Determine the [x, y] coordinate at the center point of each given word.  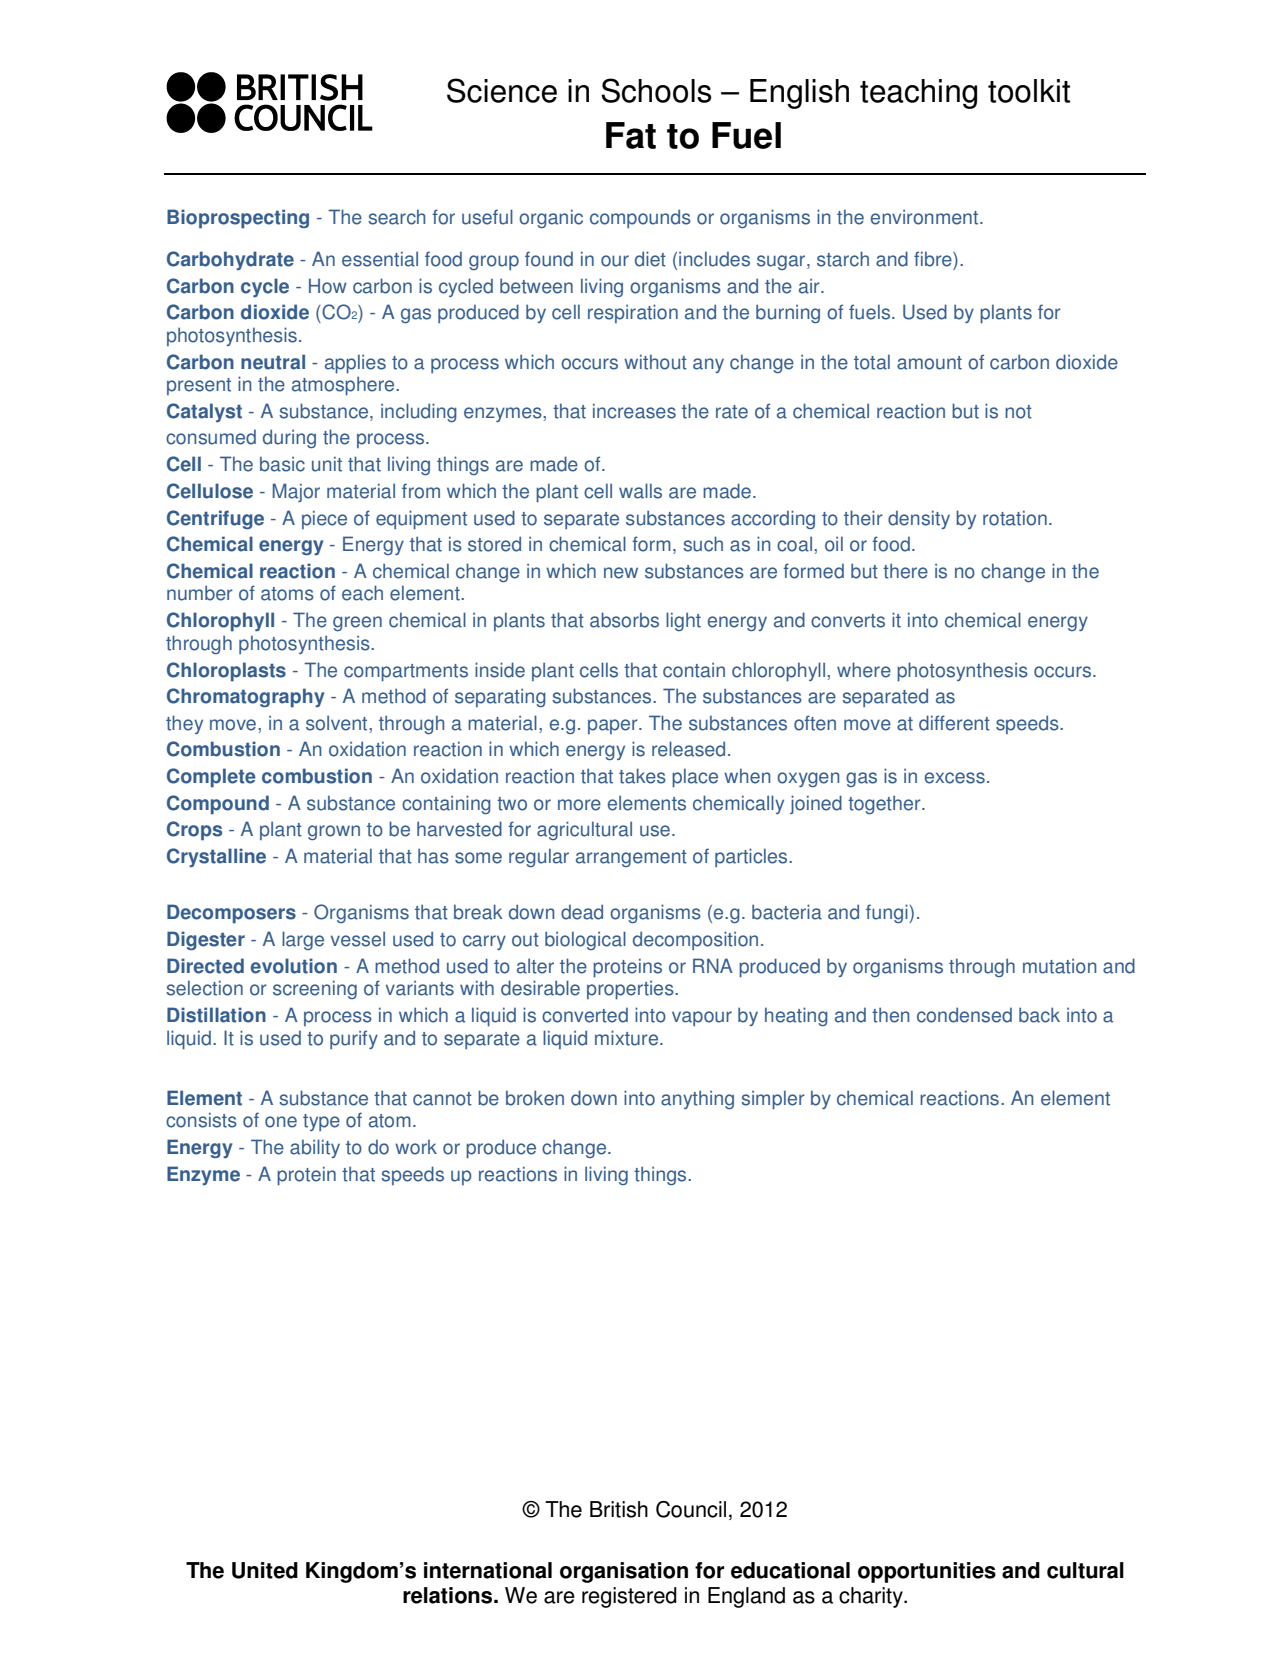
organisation [624, 1572]
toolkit [1029, 91]
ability [315, 1148]
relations [449, 1595]
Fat [631, 135]
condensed [964, 1015]
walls [640, 491]
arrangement [631, 858]
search [396, 217]
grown [334, 832]
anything [697, 1099]
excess [955, 778]
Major [296, 492]
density [919, 519]
